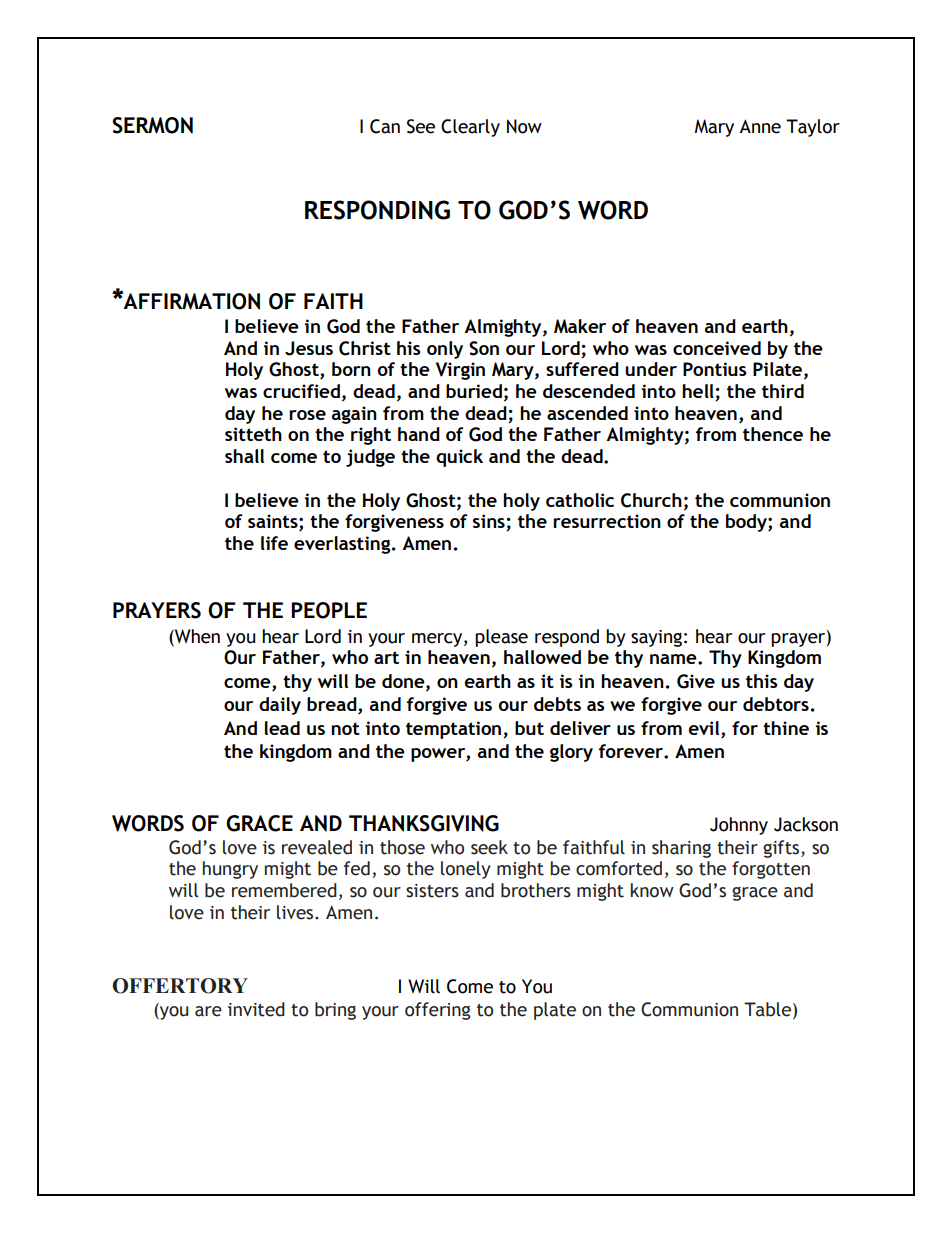  I want to click on saying, so click(656, 638).
